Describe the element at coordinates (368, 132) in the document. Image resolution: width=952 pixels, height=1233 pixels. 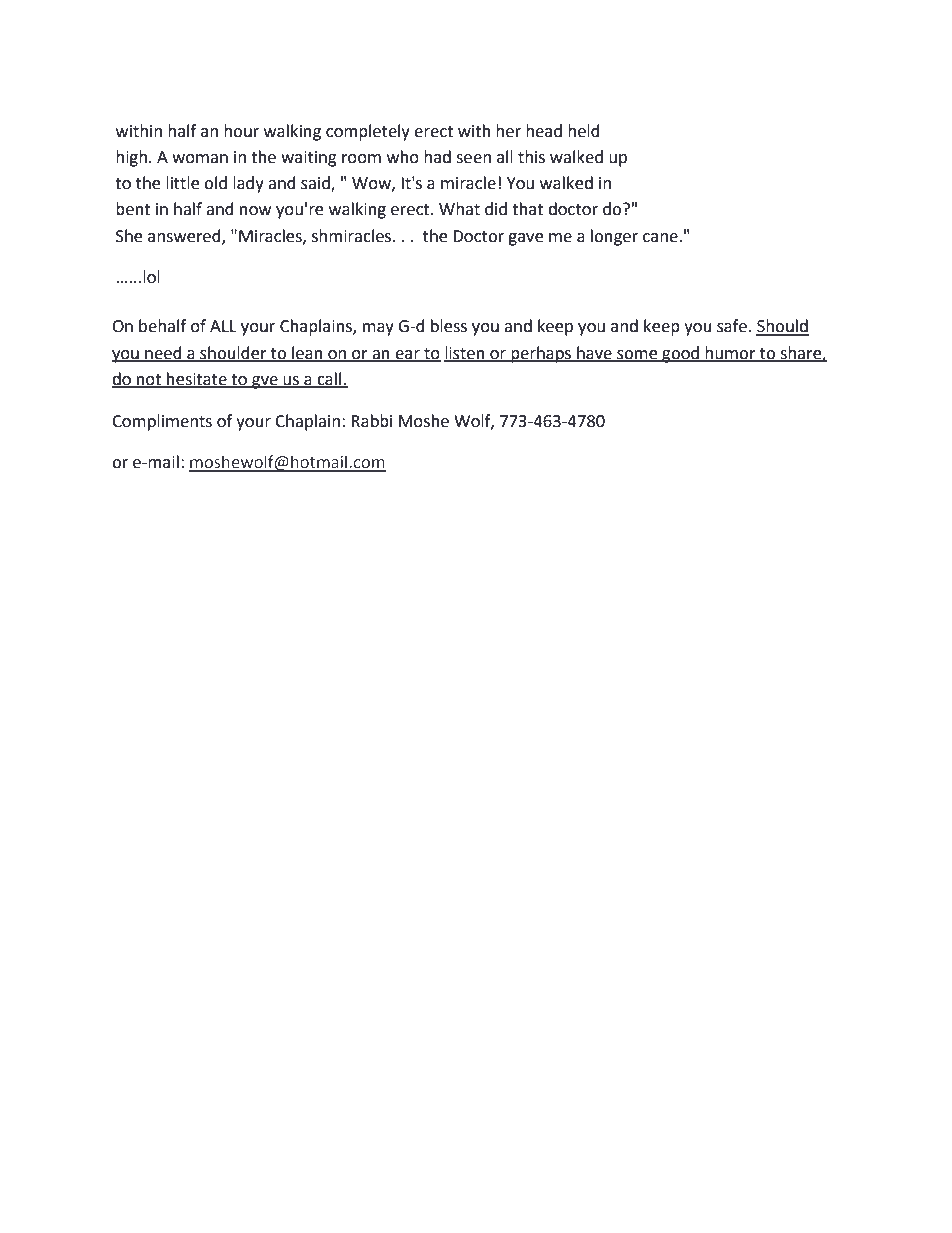
I see `completely` at that location.
